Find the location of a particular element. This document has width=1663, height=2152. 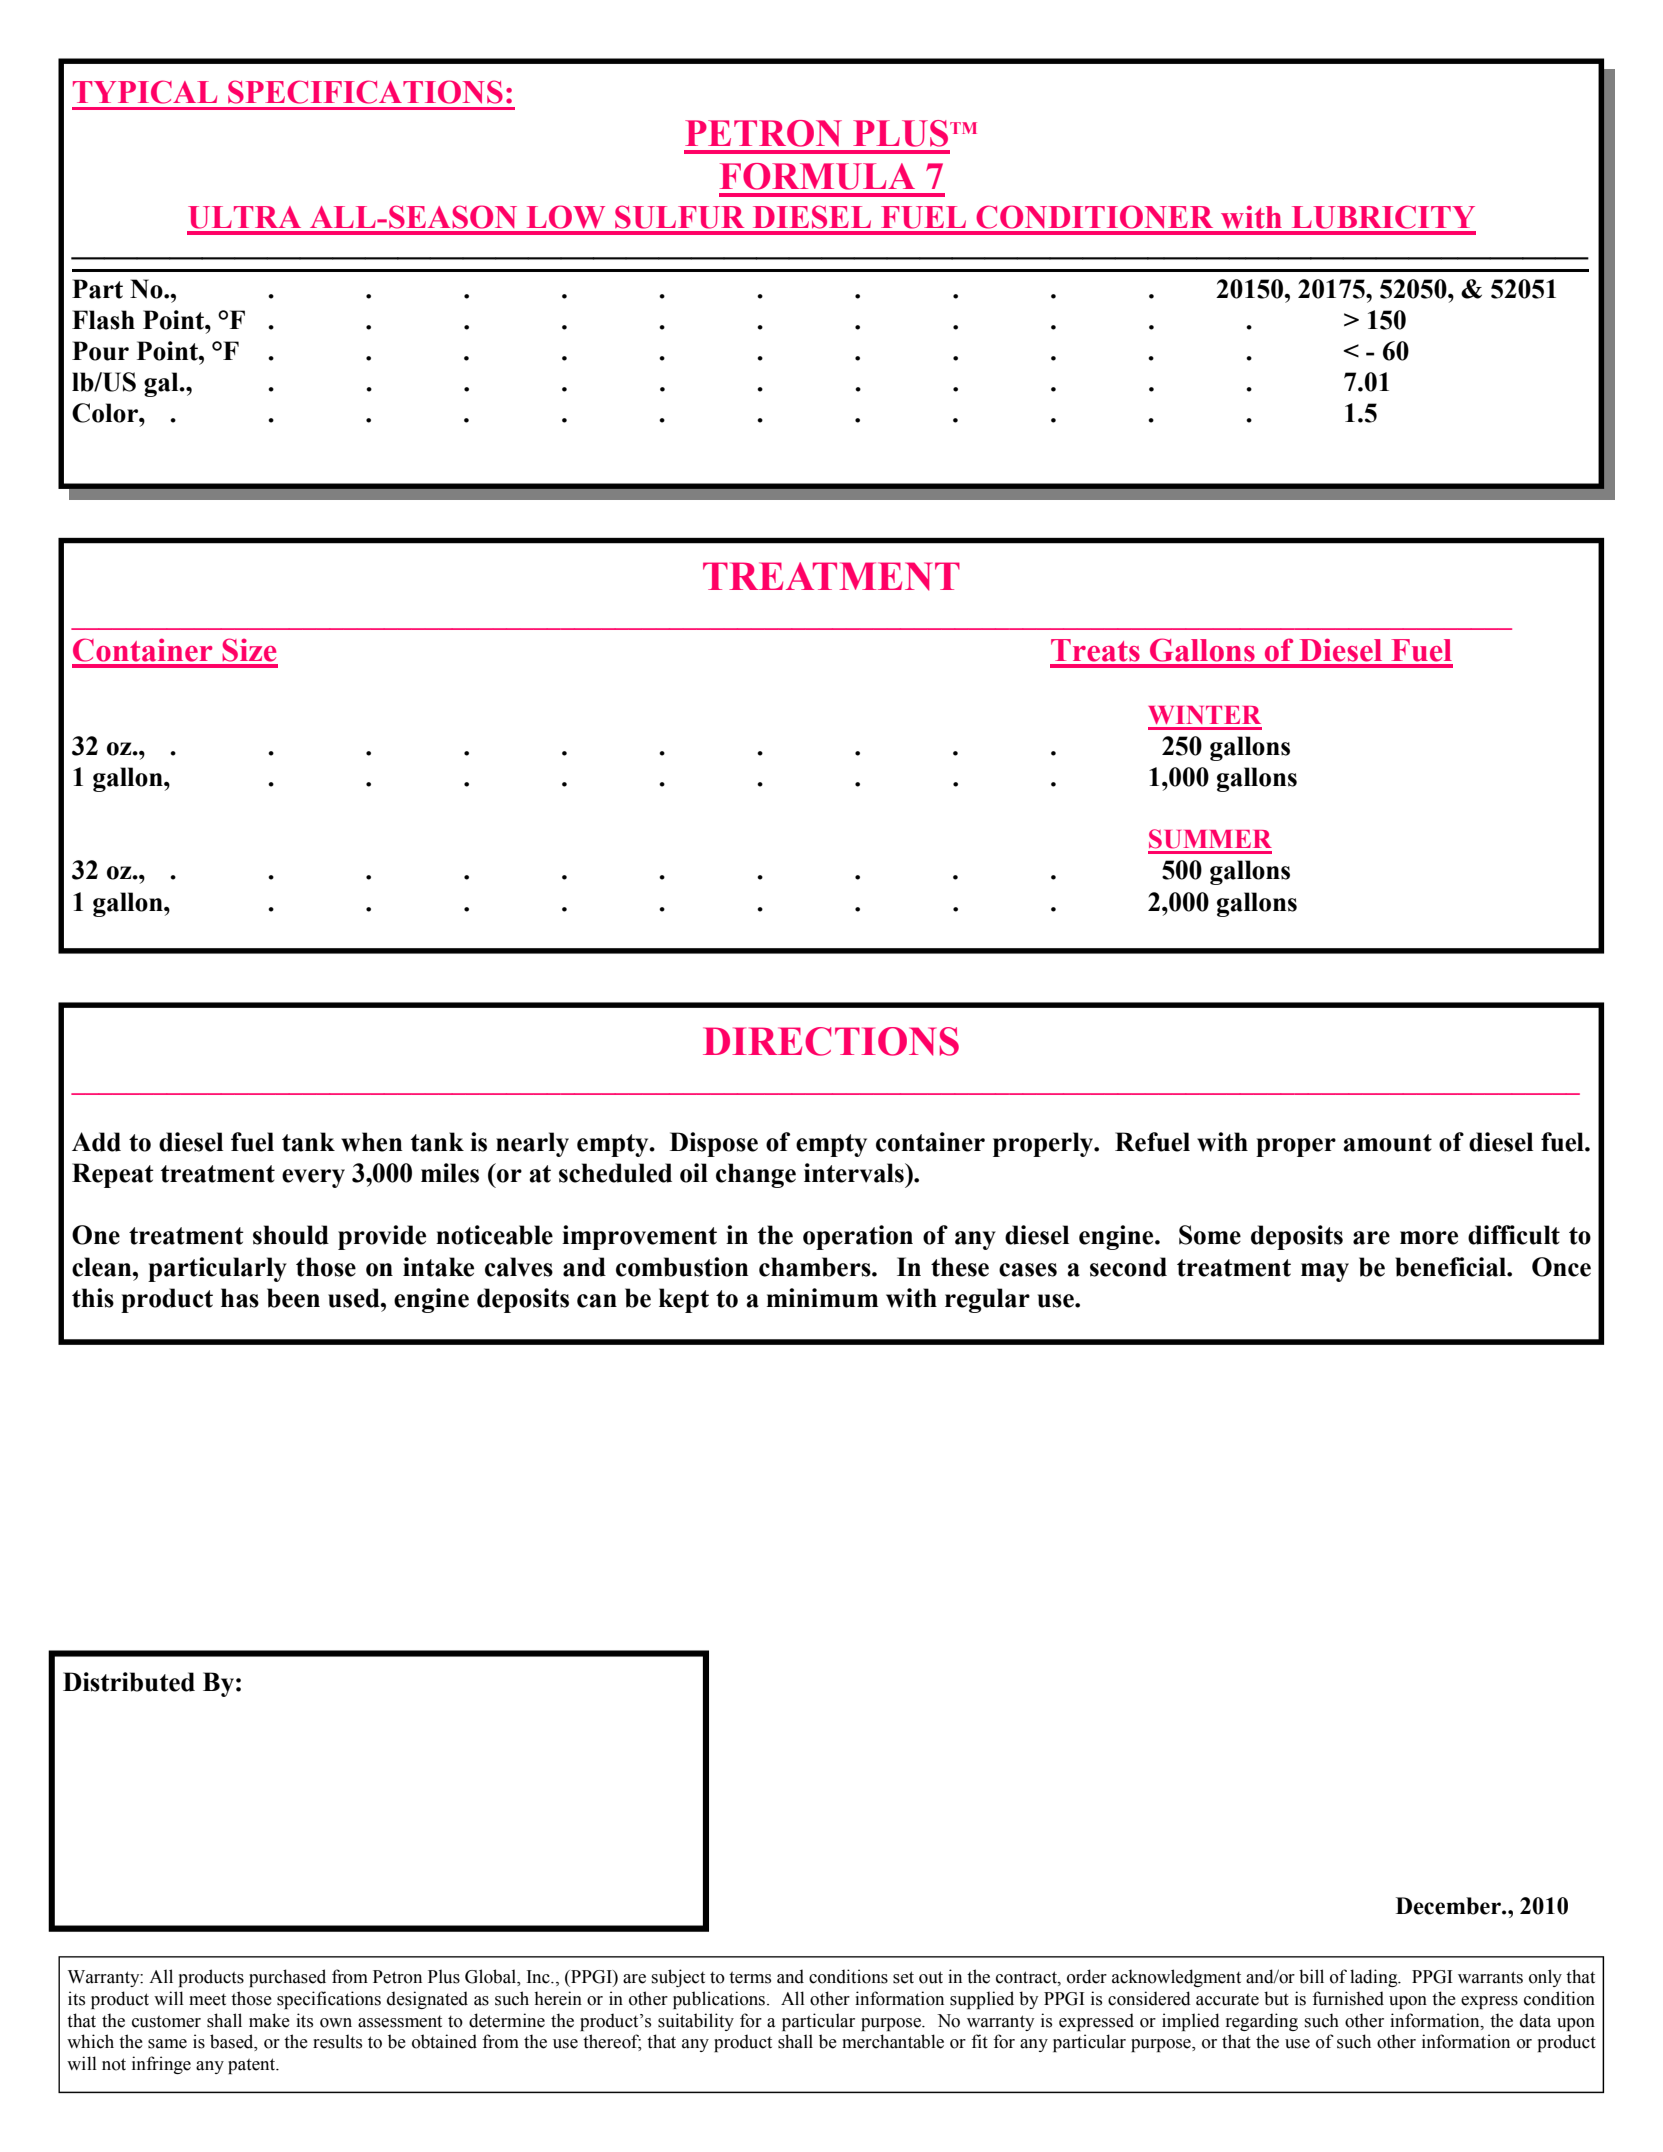

make is located at coordinates (269, 2020).
